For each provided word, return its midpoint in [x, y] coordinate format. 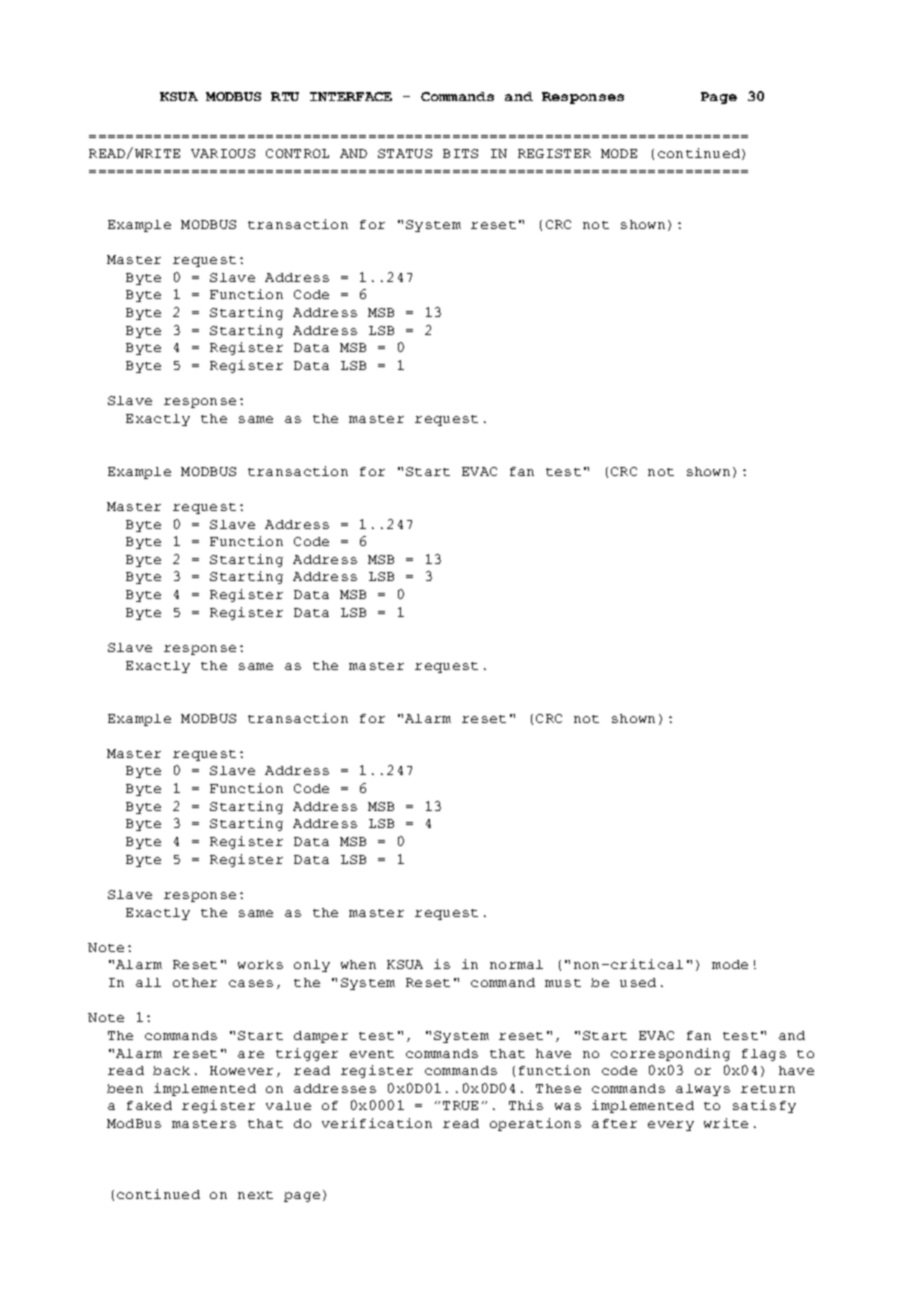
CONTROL [297, 153]
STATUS [405, 153]
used [638, 982]
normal [516, 964]
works [260, 964]
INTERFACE [351, 96]
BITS [460, 153]
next [255, 1195]
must [563, 983]
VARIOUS [223, 153]
